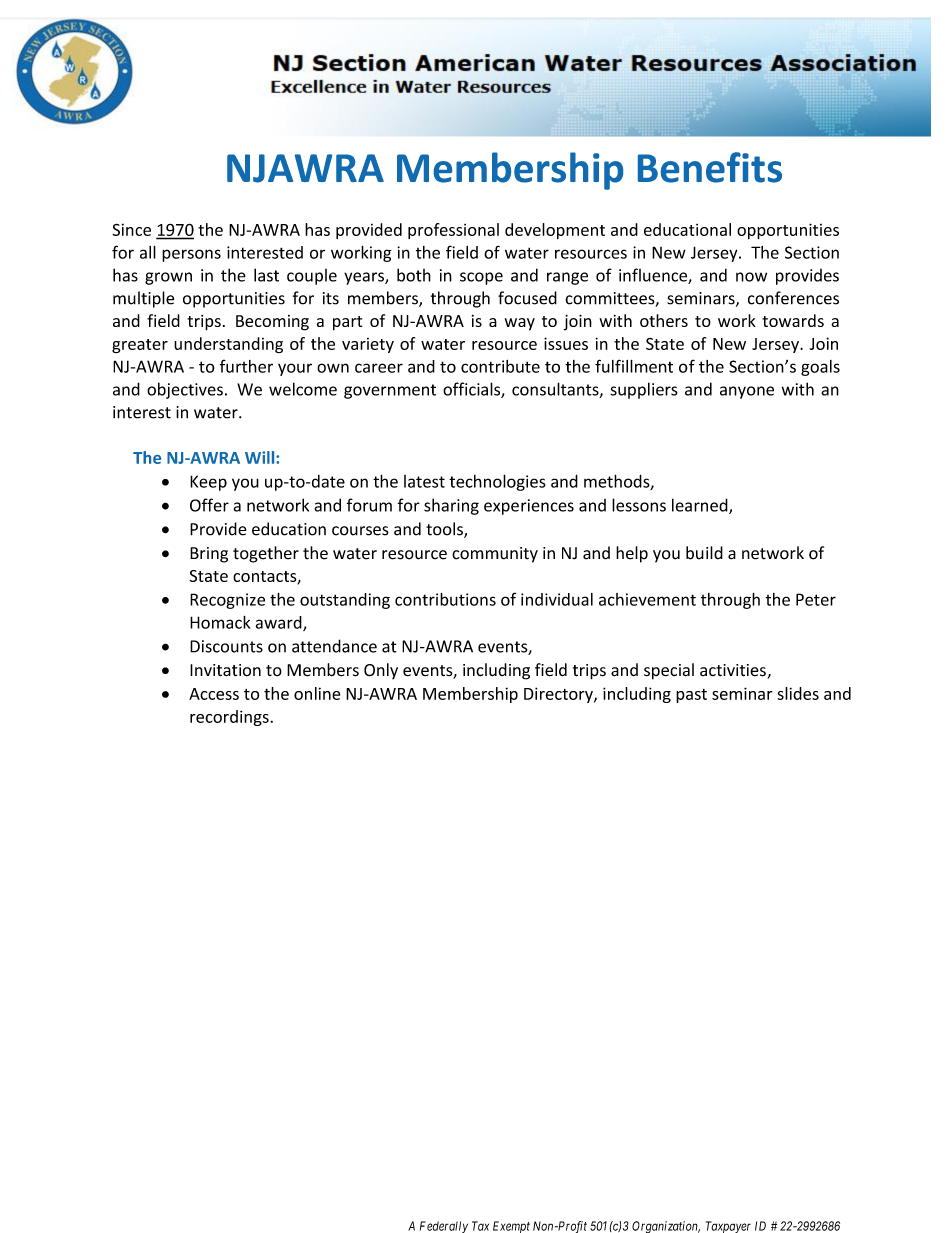 The image size is (952, 1233). Describe the element at coordinates (214, 694) in the image. I see `Access` at that location.
